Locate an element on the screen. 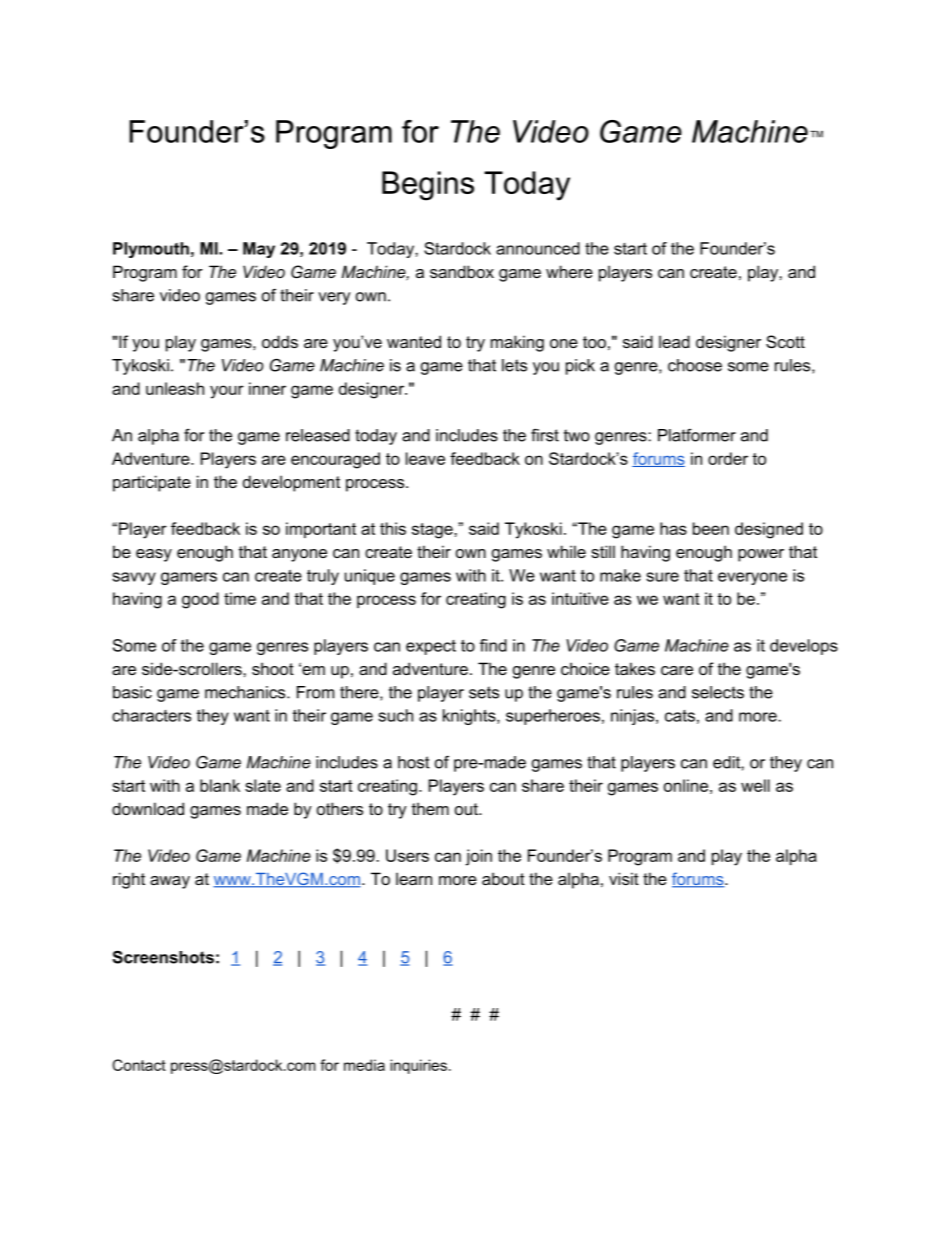 This screenshot has height=1233, width=952. your is located at coordinates (227, 392).
